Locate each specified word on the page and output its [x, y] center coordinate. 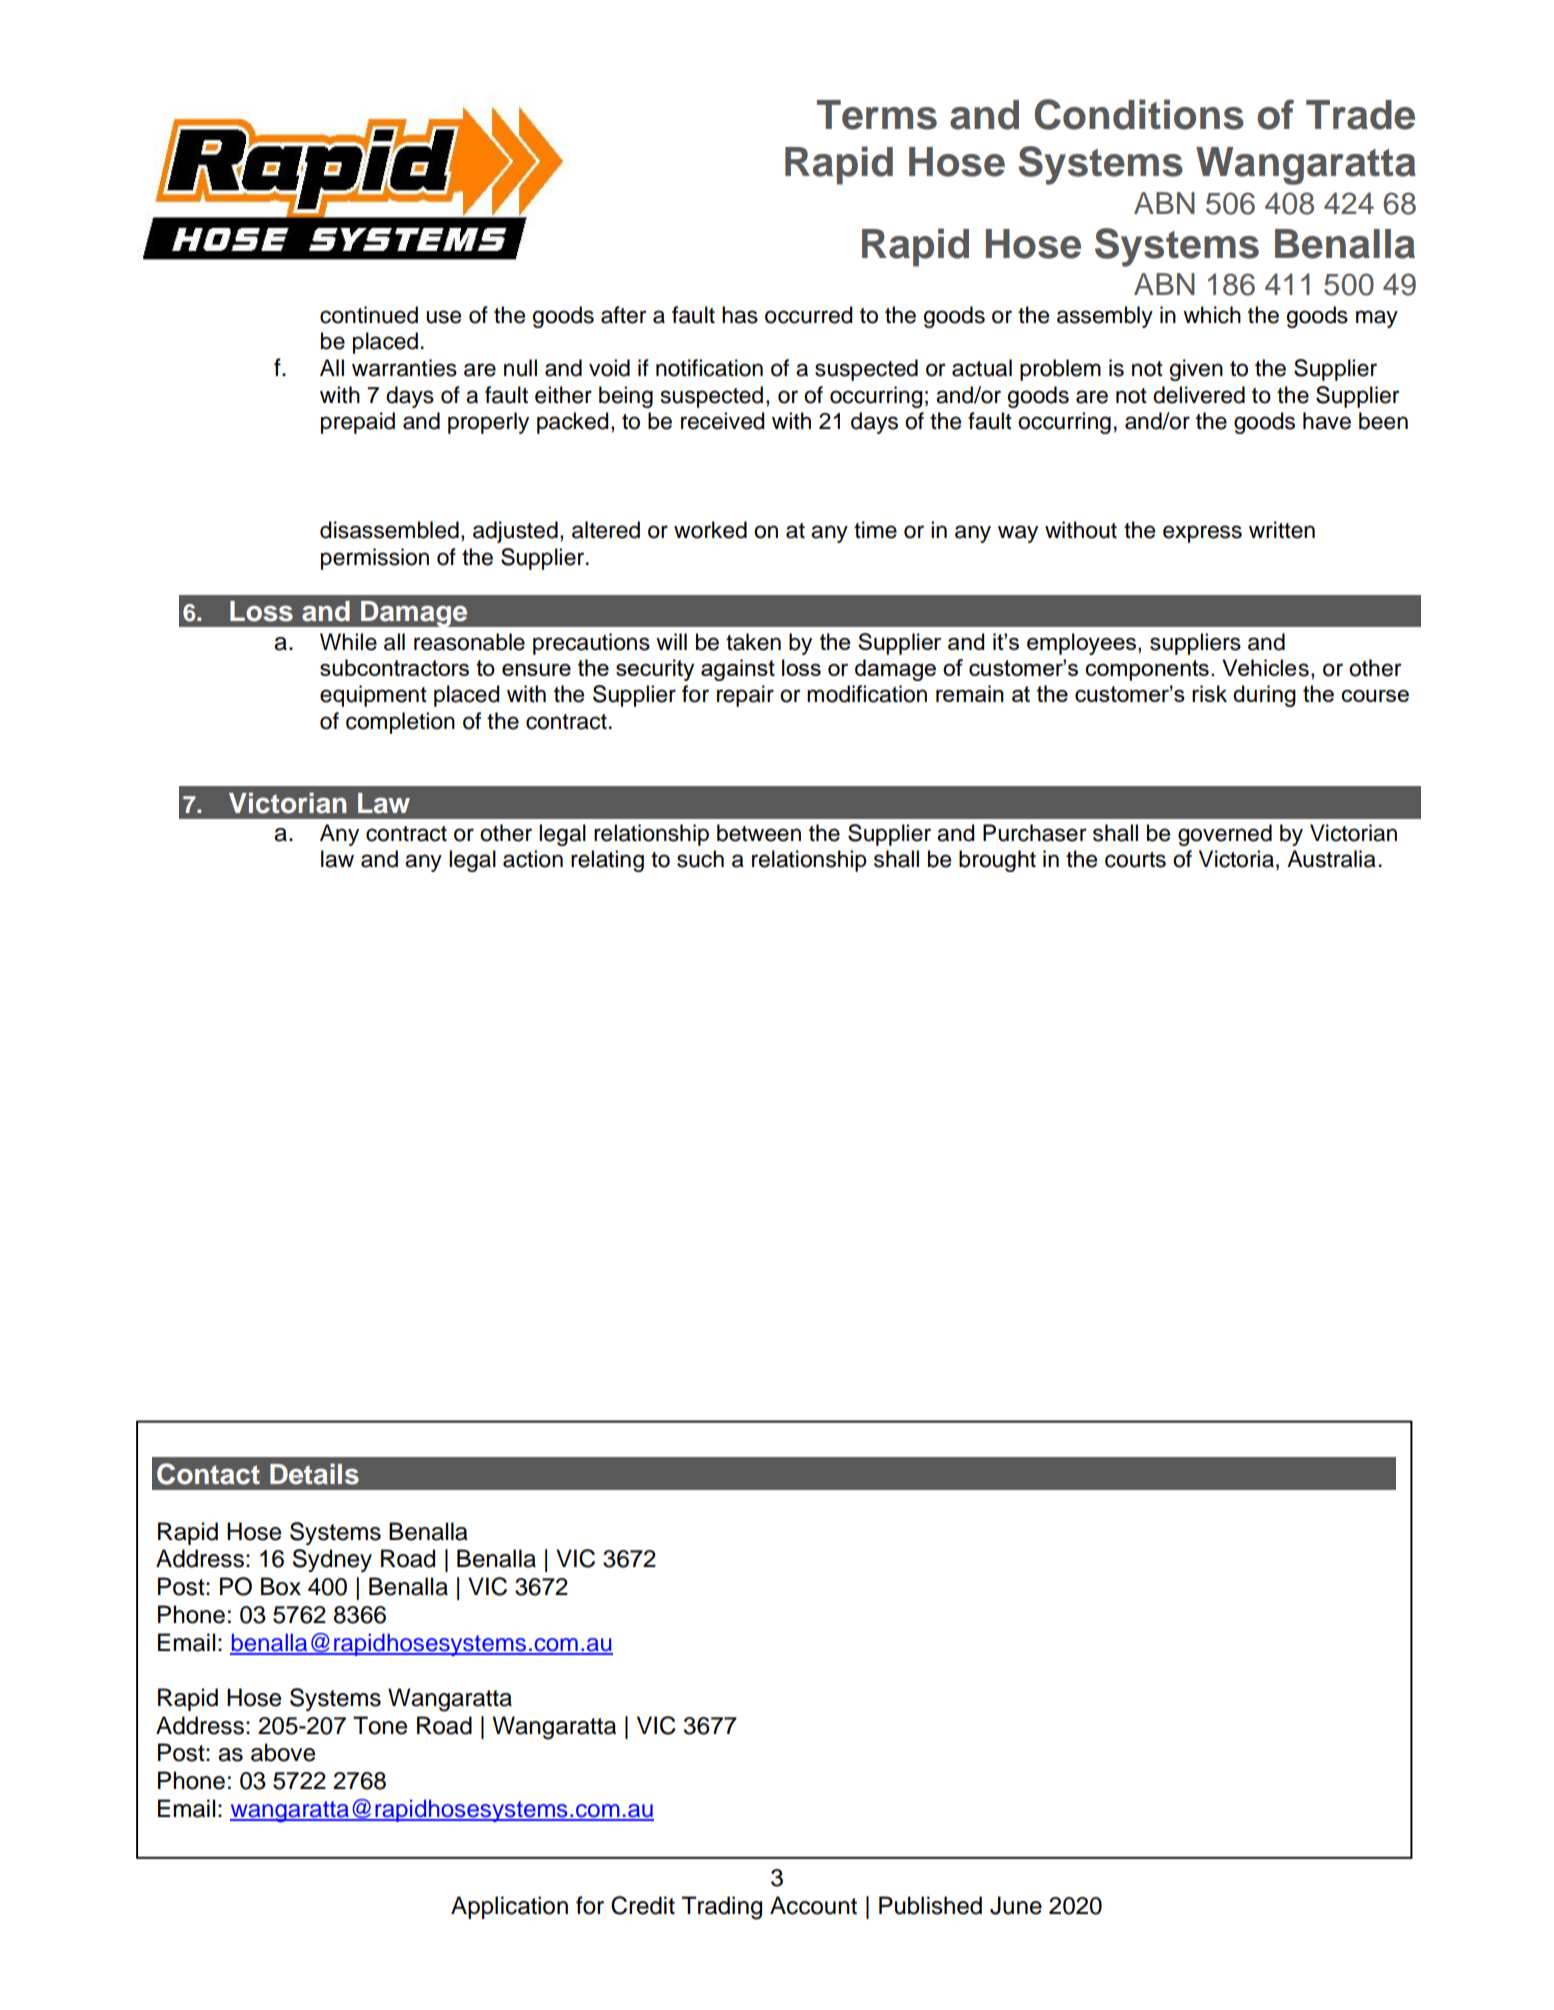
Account [813, 1905]
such [700, 859]
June [1016, 1905]
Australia [1331, 859]
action [533, 859]
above [283, 1752]
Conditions [1139, 114]
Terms [877, 115]
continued [369, 315]
